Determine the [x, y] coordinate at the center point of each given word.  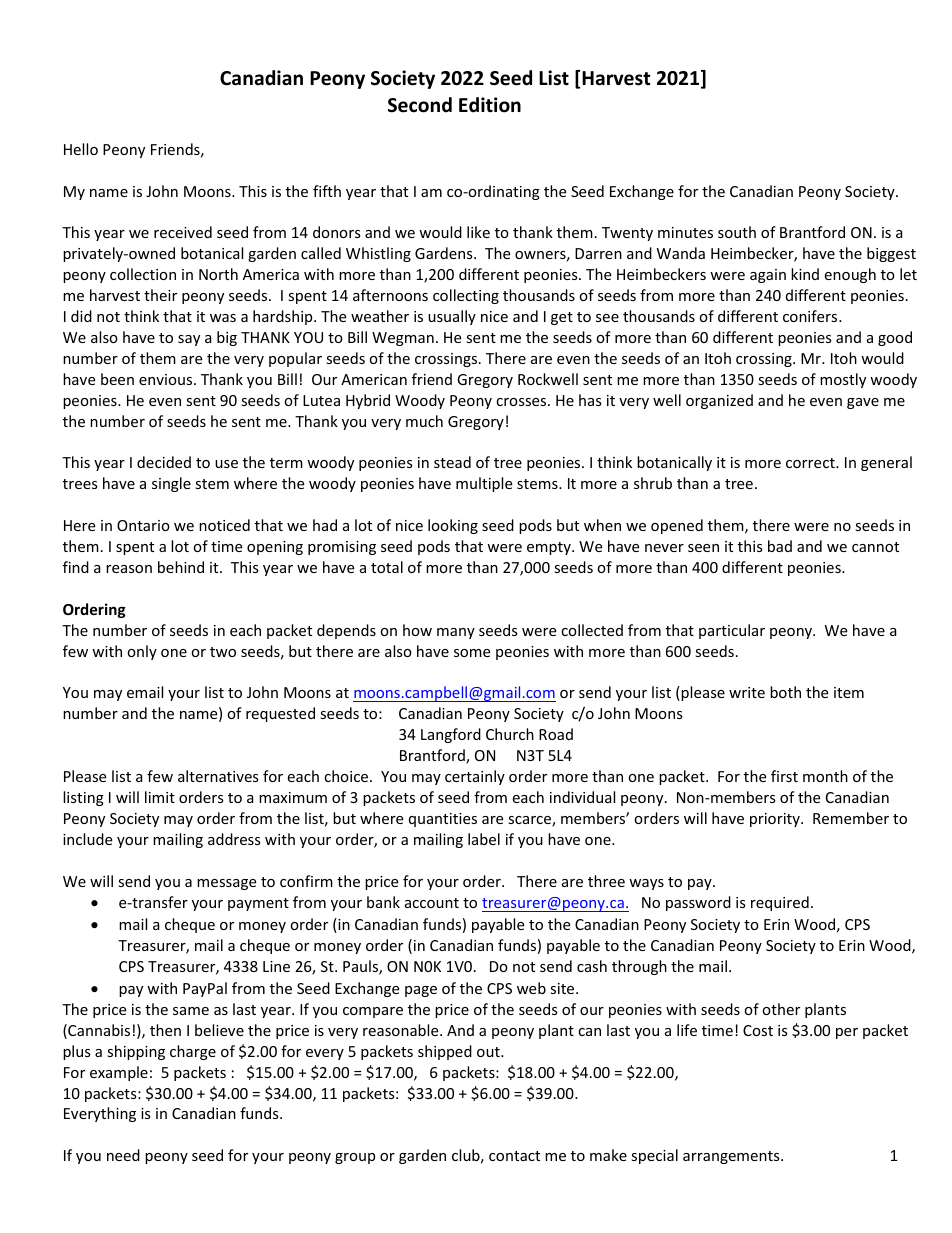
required [780, 903]
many [456, 633]
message [226, 884]
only [142, 652]
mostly [843, 380]
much [424, 421]
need [123, 1155]
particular [732, 631]
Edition [490, 105]
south [737, 232]
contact [514, 1156]
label [484, 839]
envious [167, 379]
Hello [81, 149]
